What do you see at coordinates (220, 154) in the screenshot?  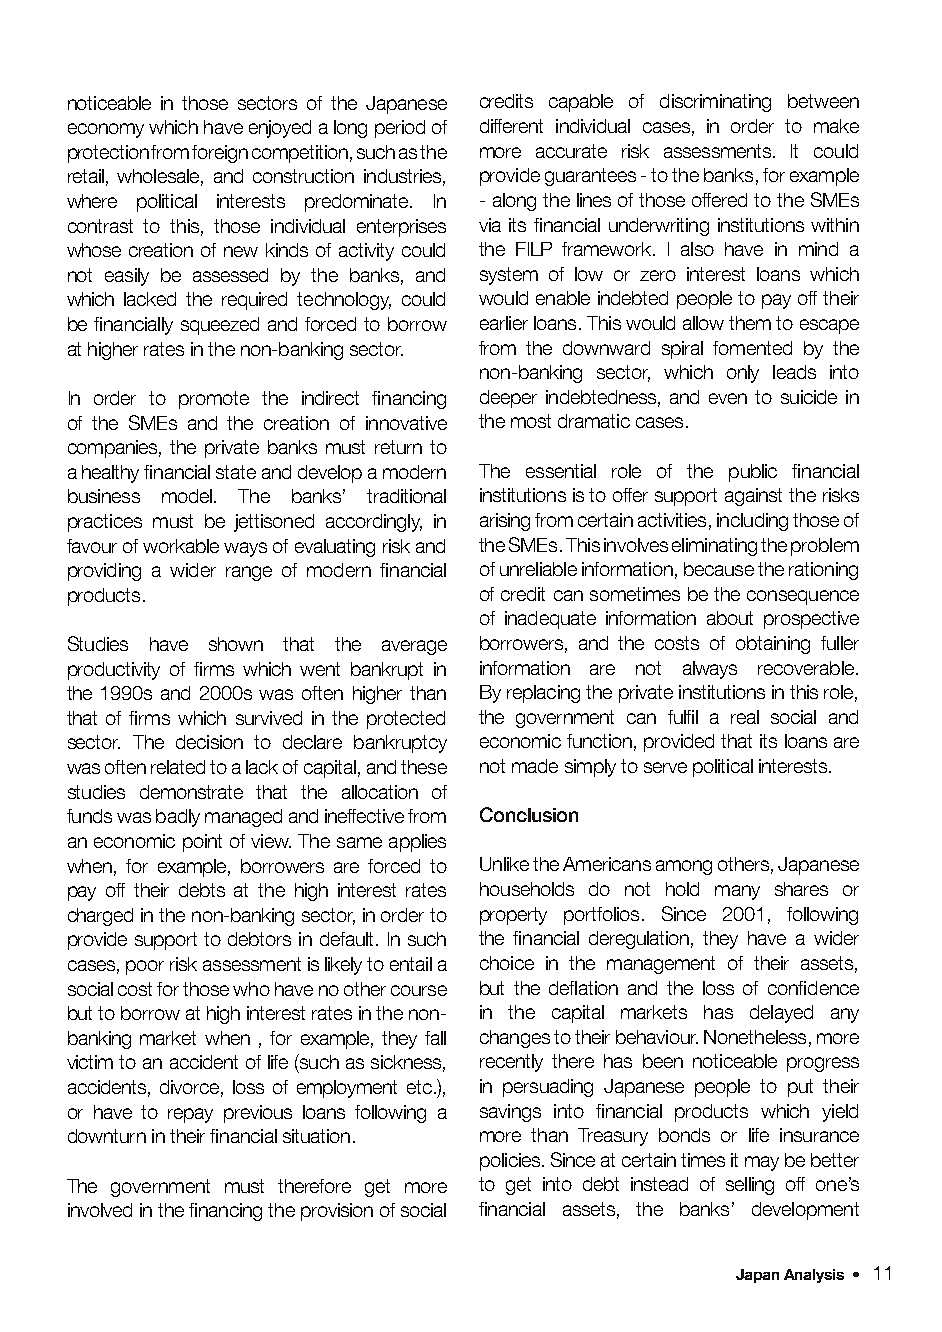 I see `foreign` at bounding box center [220, 154].
